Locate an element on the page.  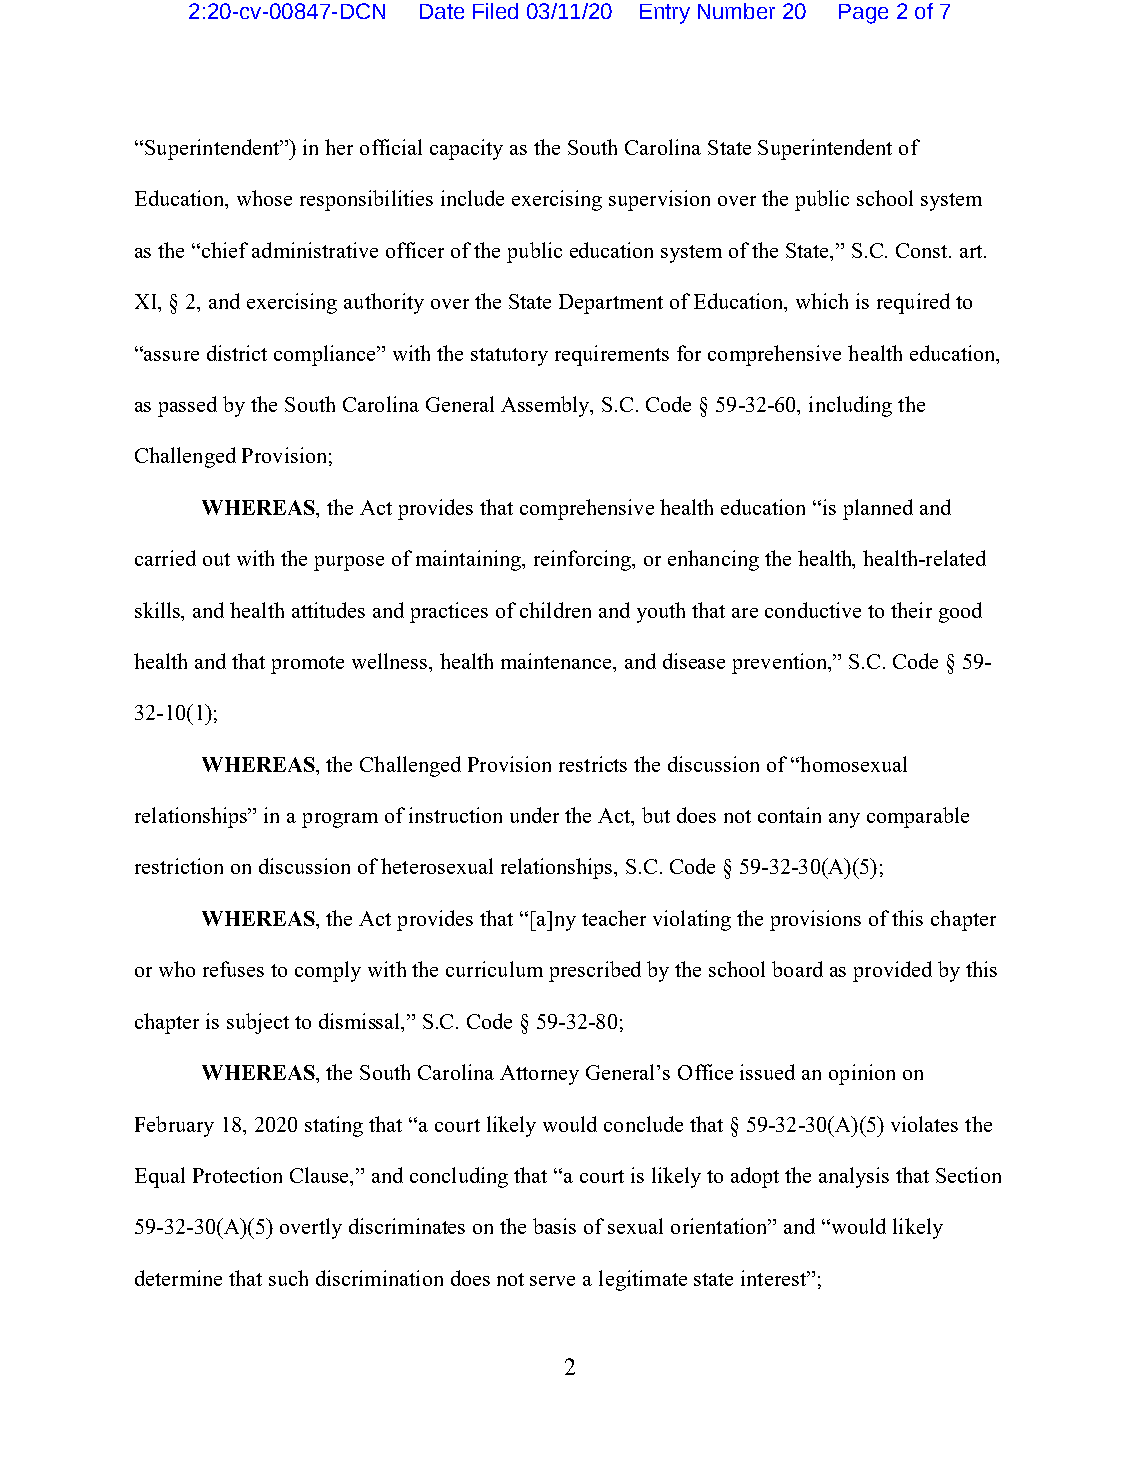
analysis is located at coordinates (854, 1177).
